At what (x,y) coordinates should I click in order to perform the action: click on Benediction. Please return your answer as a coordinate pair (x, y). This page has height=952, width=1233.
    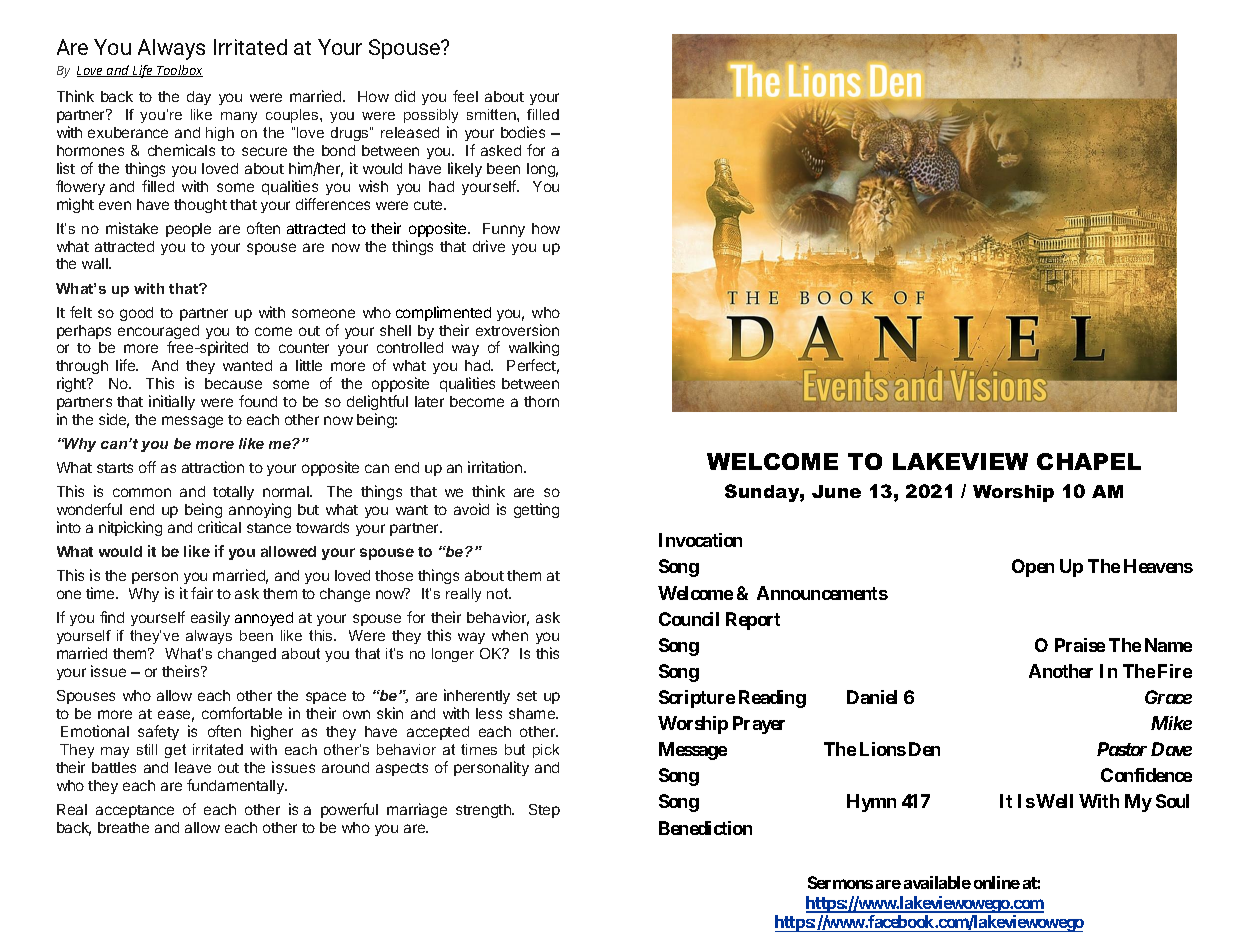
    Looking at the image, I should click on (705, 828).
